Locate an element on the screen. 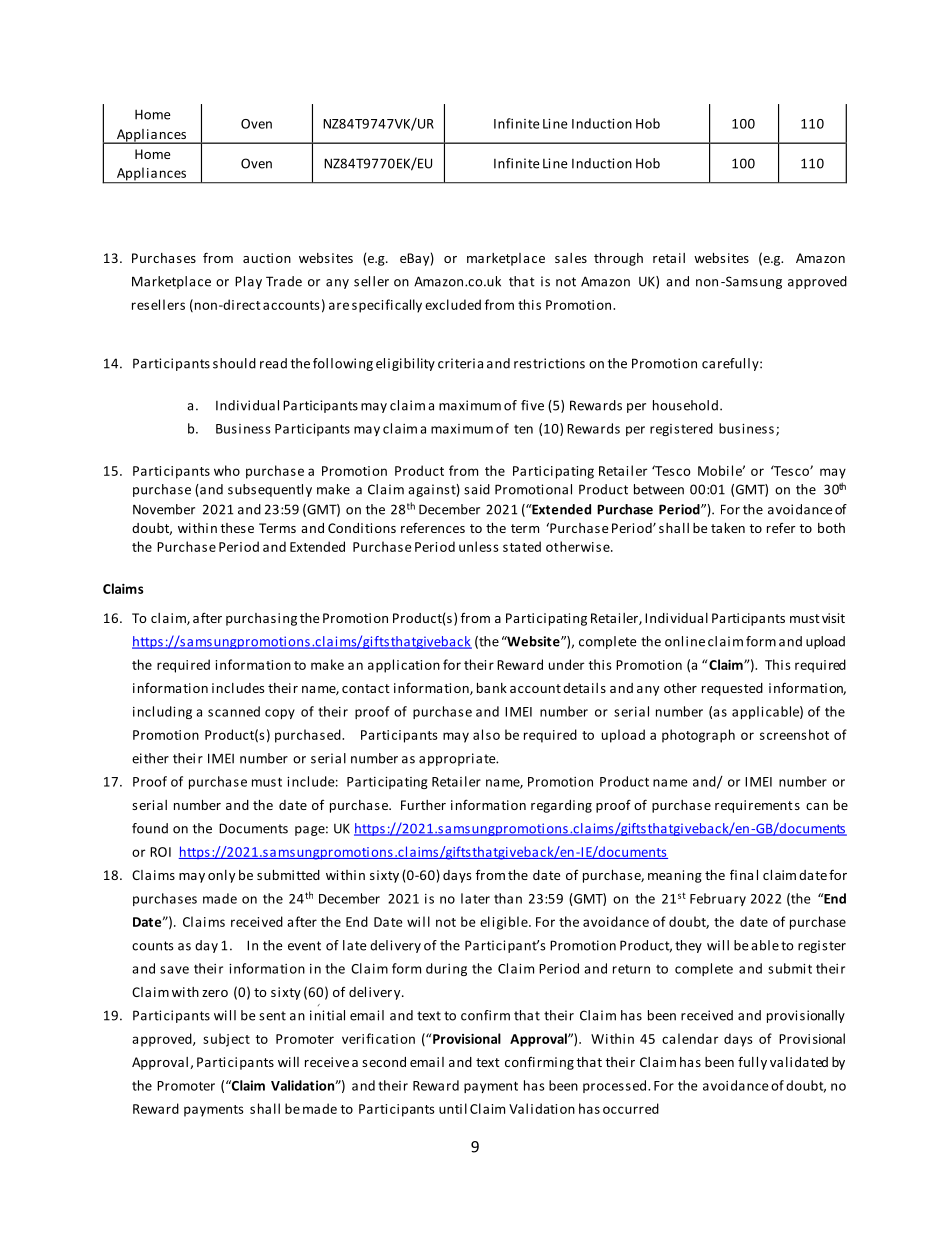  occurred is located at coordinates (631, 1108).
